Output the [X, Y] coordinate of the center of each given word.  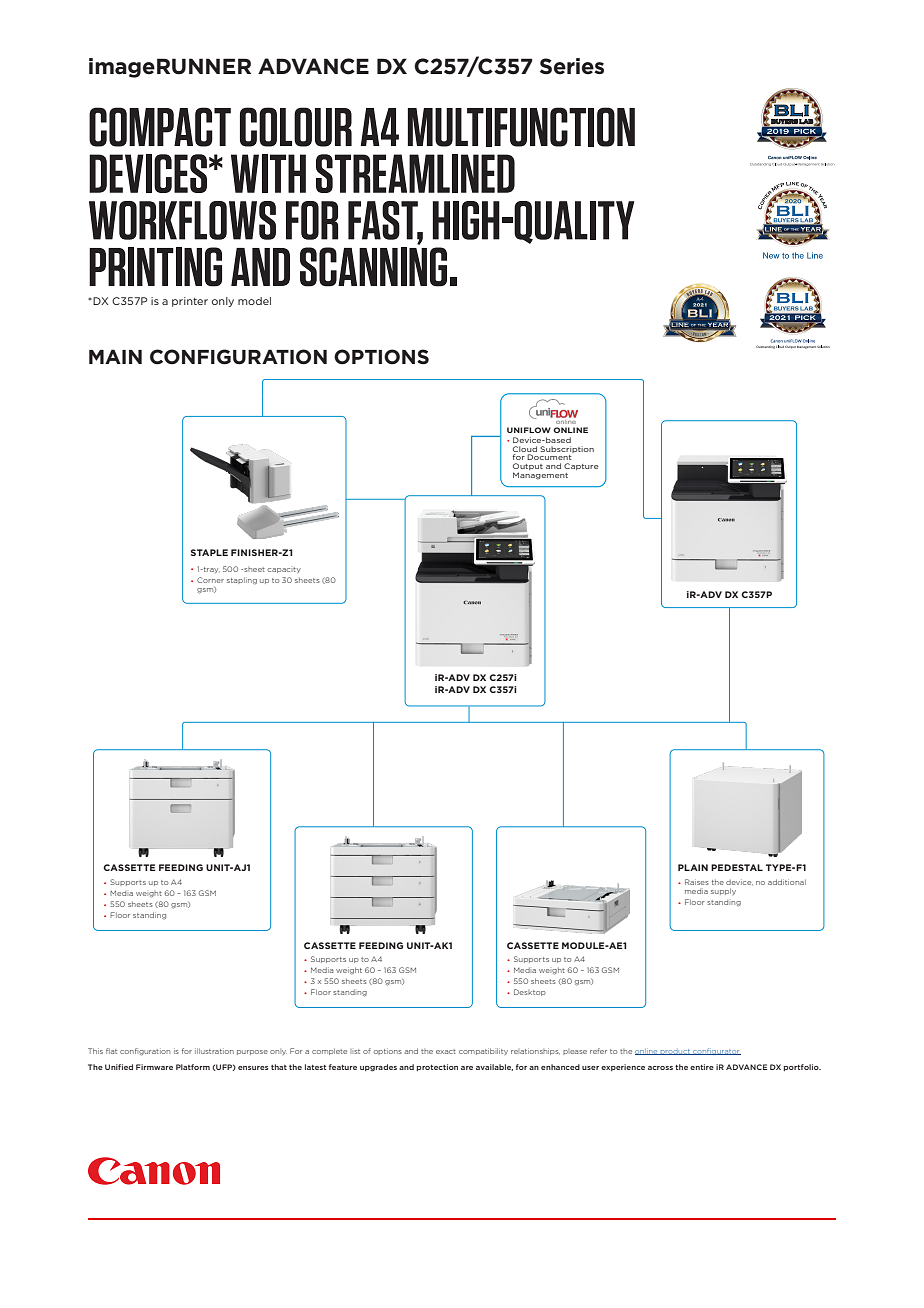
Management [540, 476]
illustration [214, 1051]
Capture [581, 466]
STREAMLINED [415, 173]
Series [572, 66]
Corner [210, 580]
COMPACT [160, 127]
